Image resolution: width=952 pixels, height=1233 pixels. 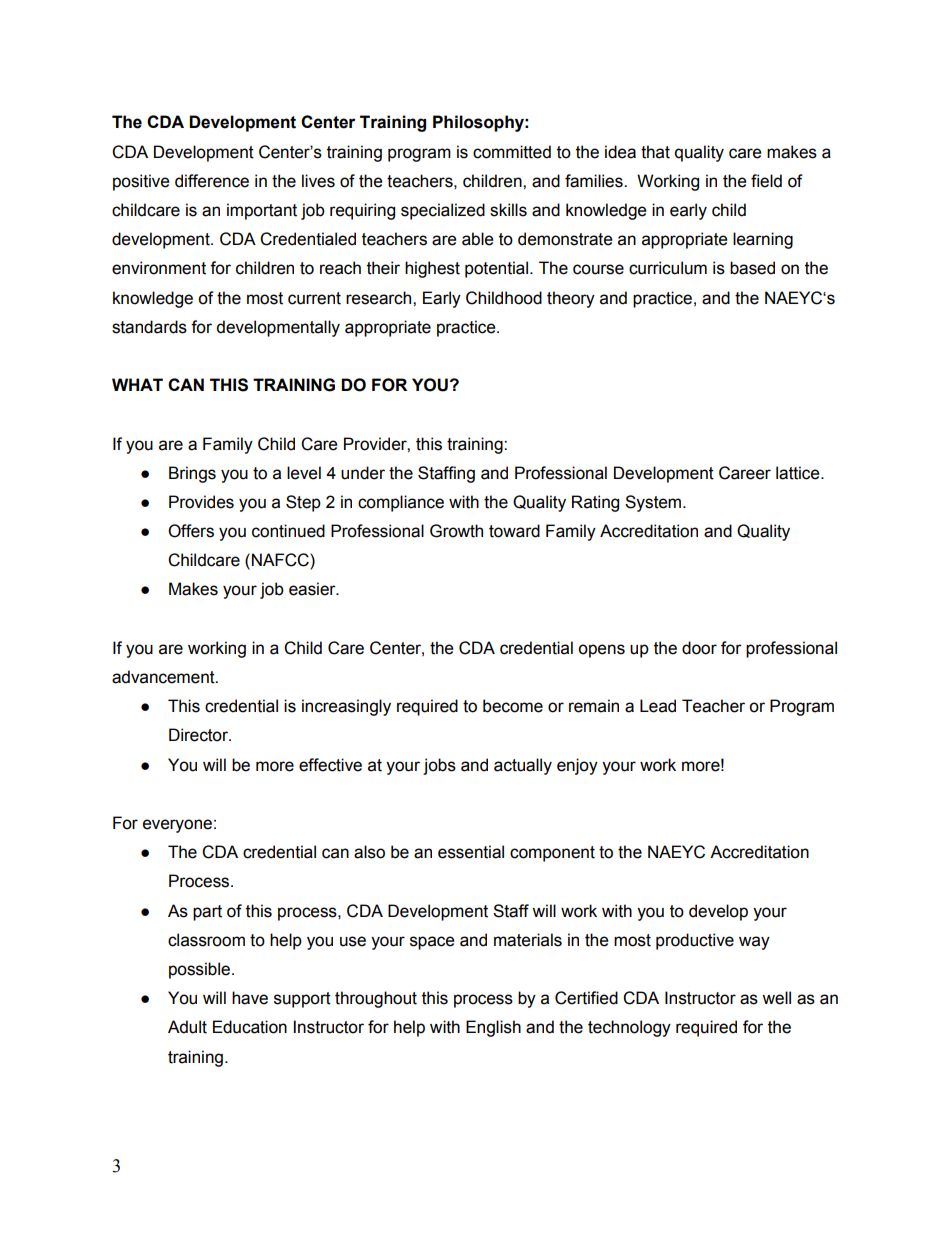 I want to click on Lead, so click(x=658, y=706).
